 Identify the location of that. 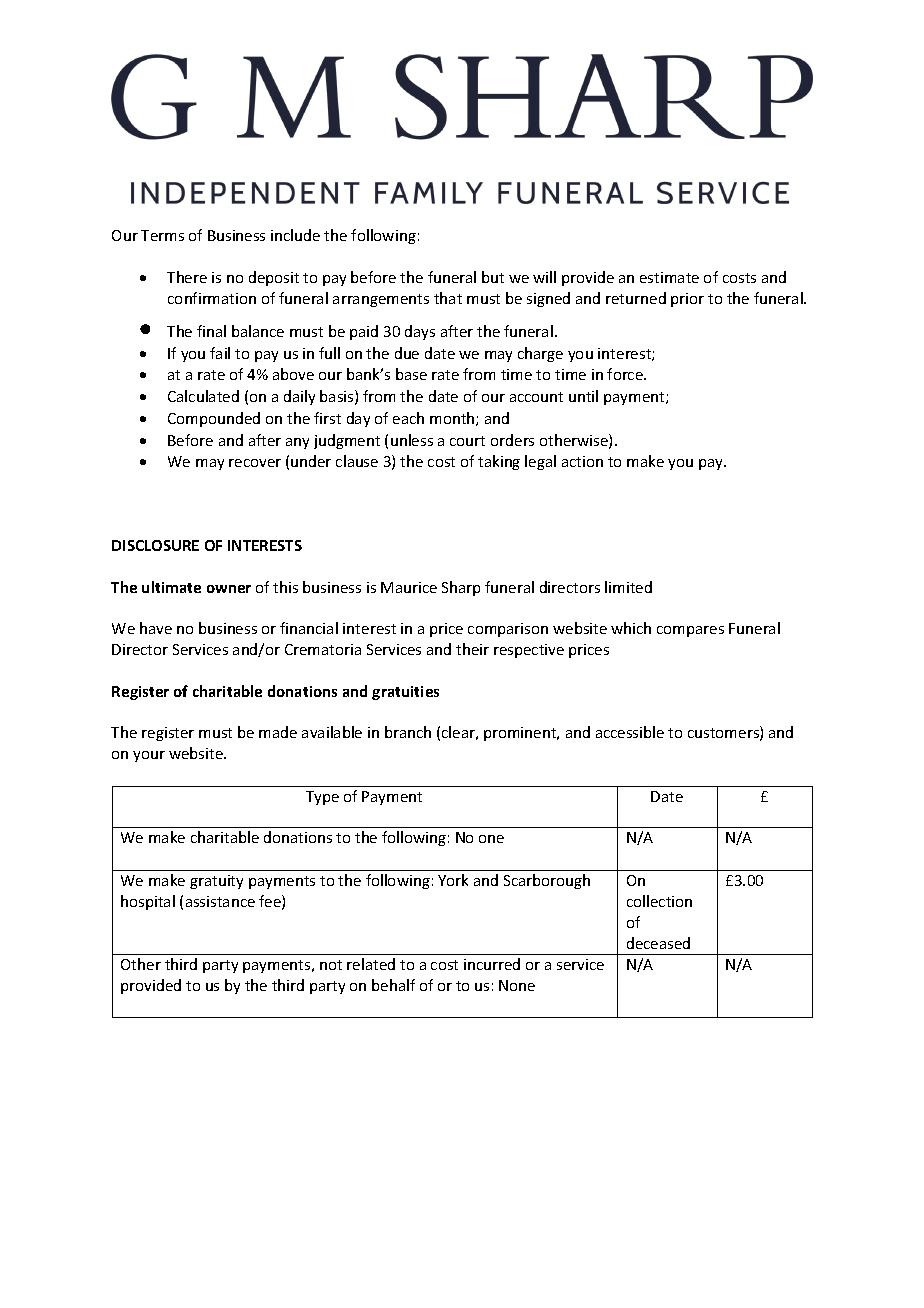
(448, 298).
